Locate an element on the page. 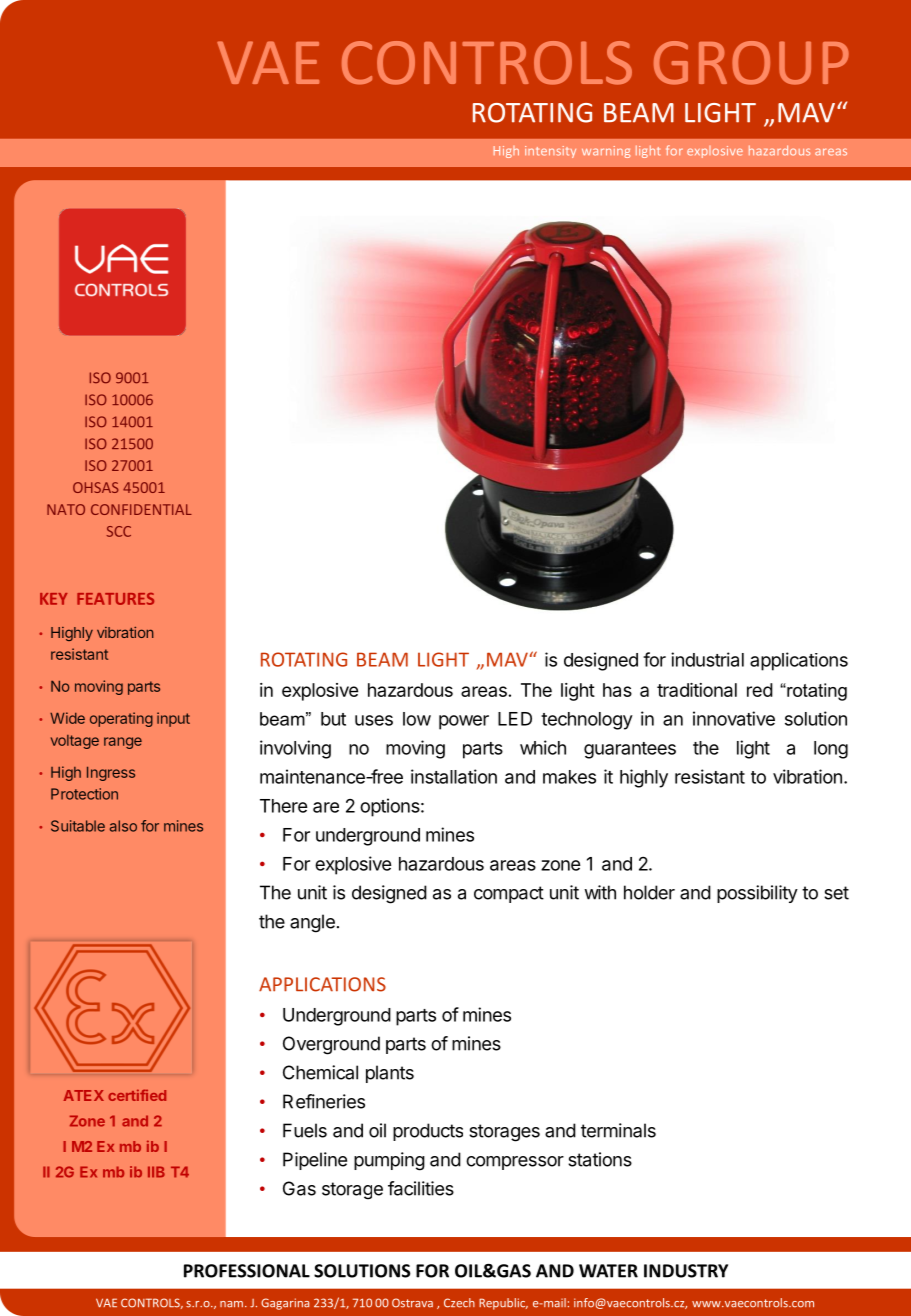  intensity is located at coordinates (550, 152).
